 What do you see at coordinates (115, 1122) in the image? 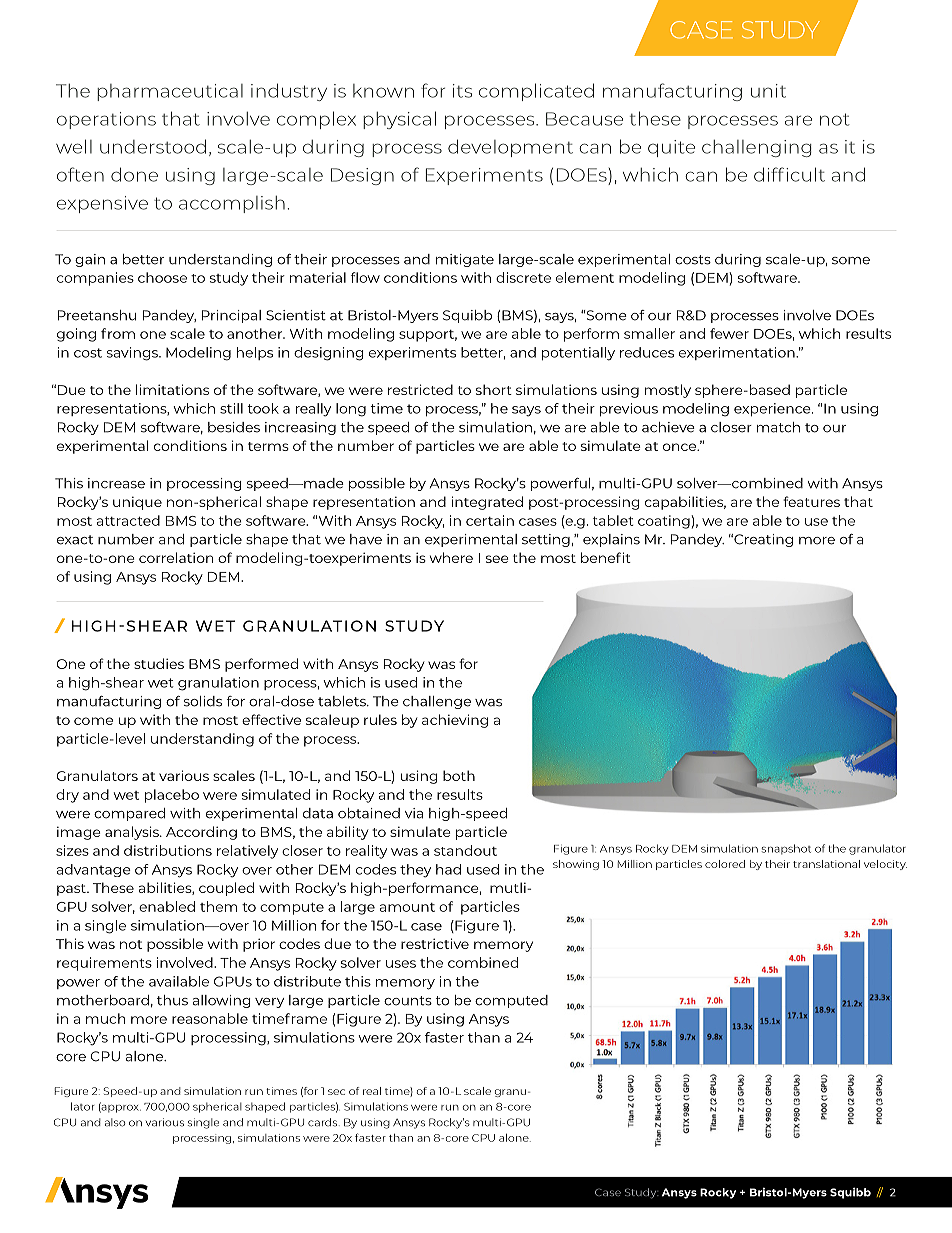
I see `also` at bounding box center [115, 1122].
